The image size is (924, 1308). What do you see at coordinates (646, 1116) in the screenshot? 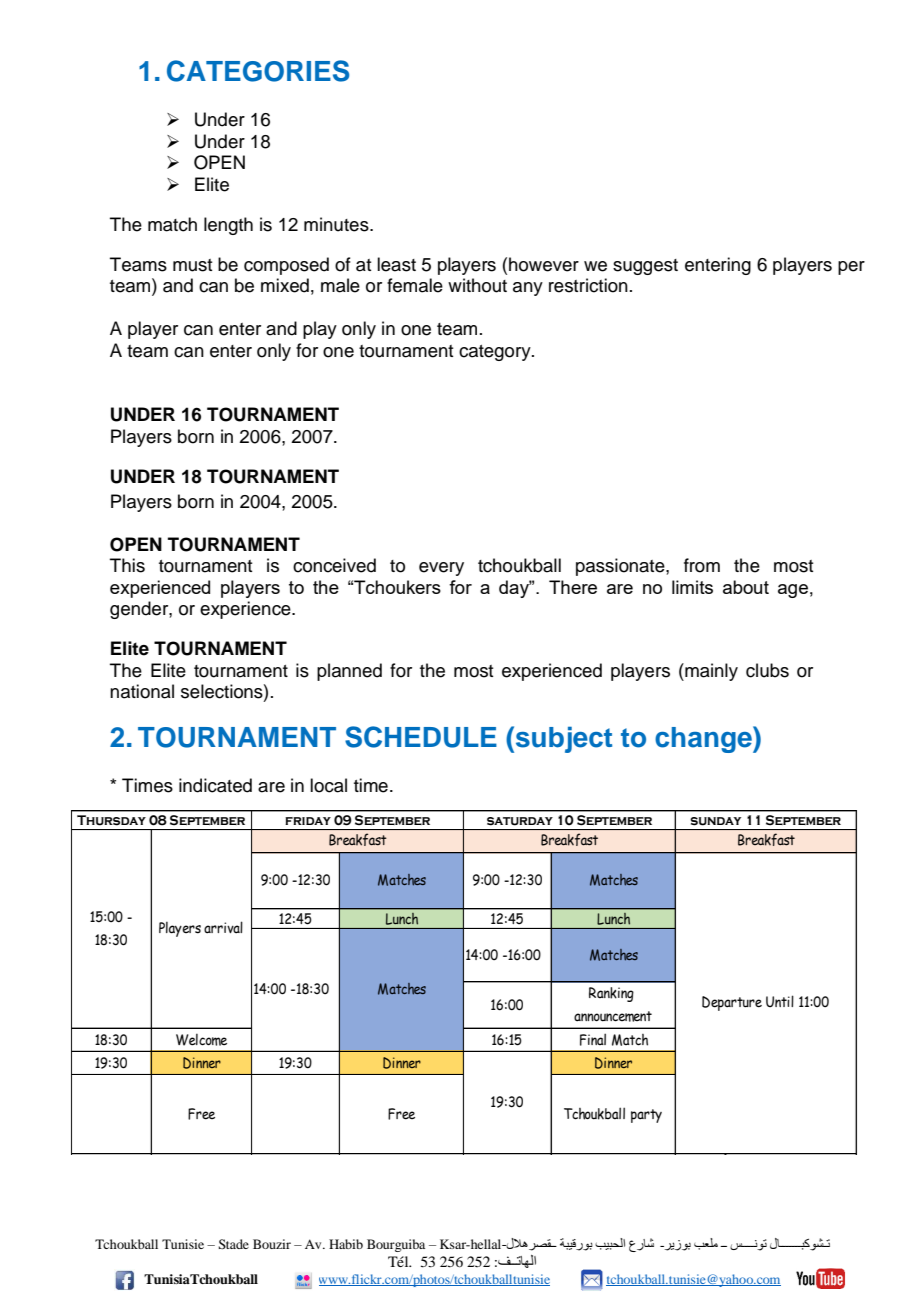
I see `party` at bounding box center [646, 1116].
